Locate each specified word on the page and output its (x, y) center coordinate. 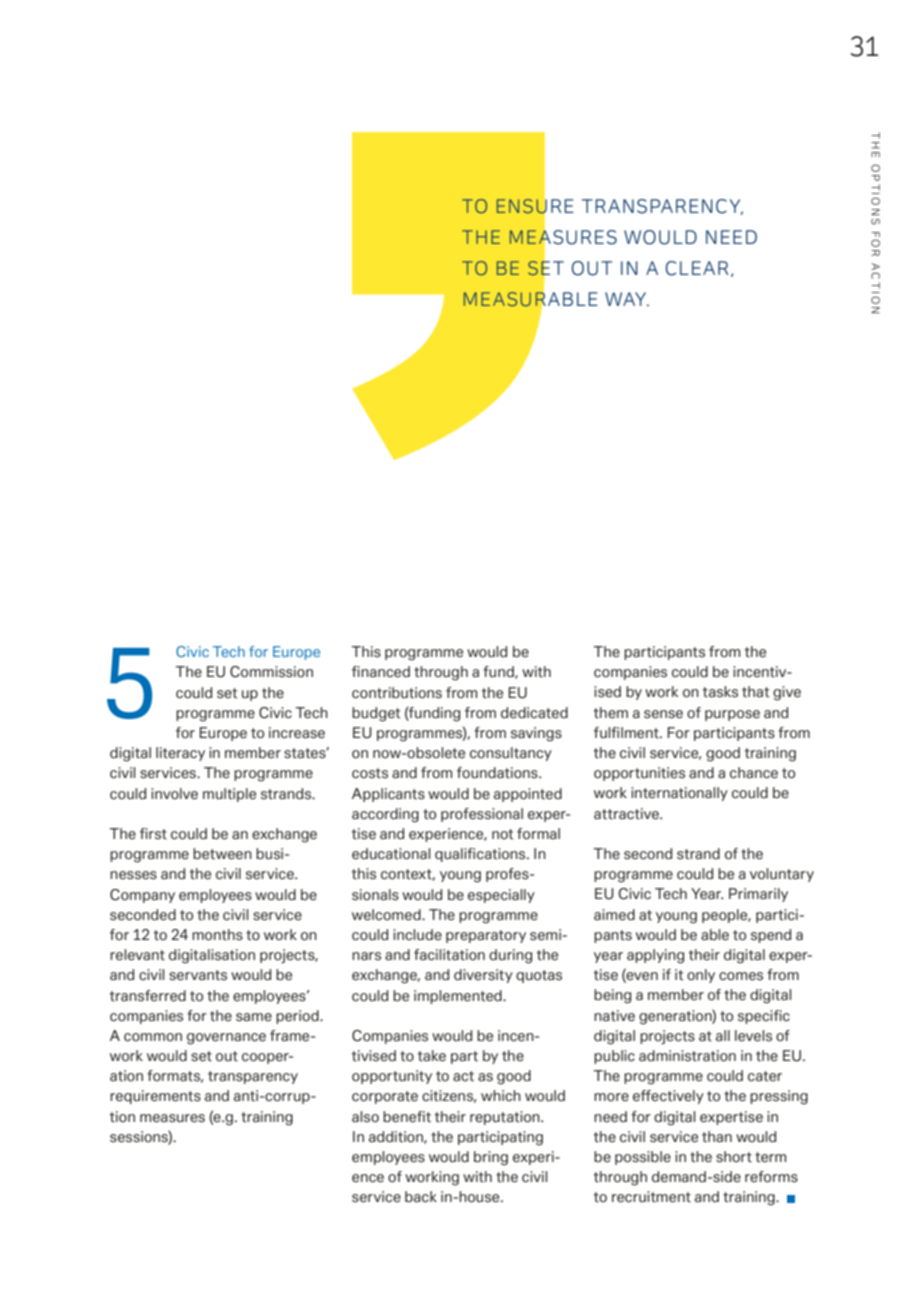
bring (491, 1158)
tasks (720, 692)
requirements (155, 1097)
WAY (626, 299)
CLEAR (697, 268)
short (734, 1157)
